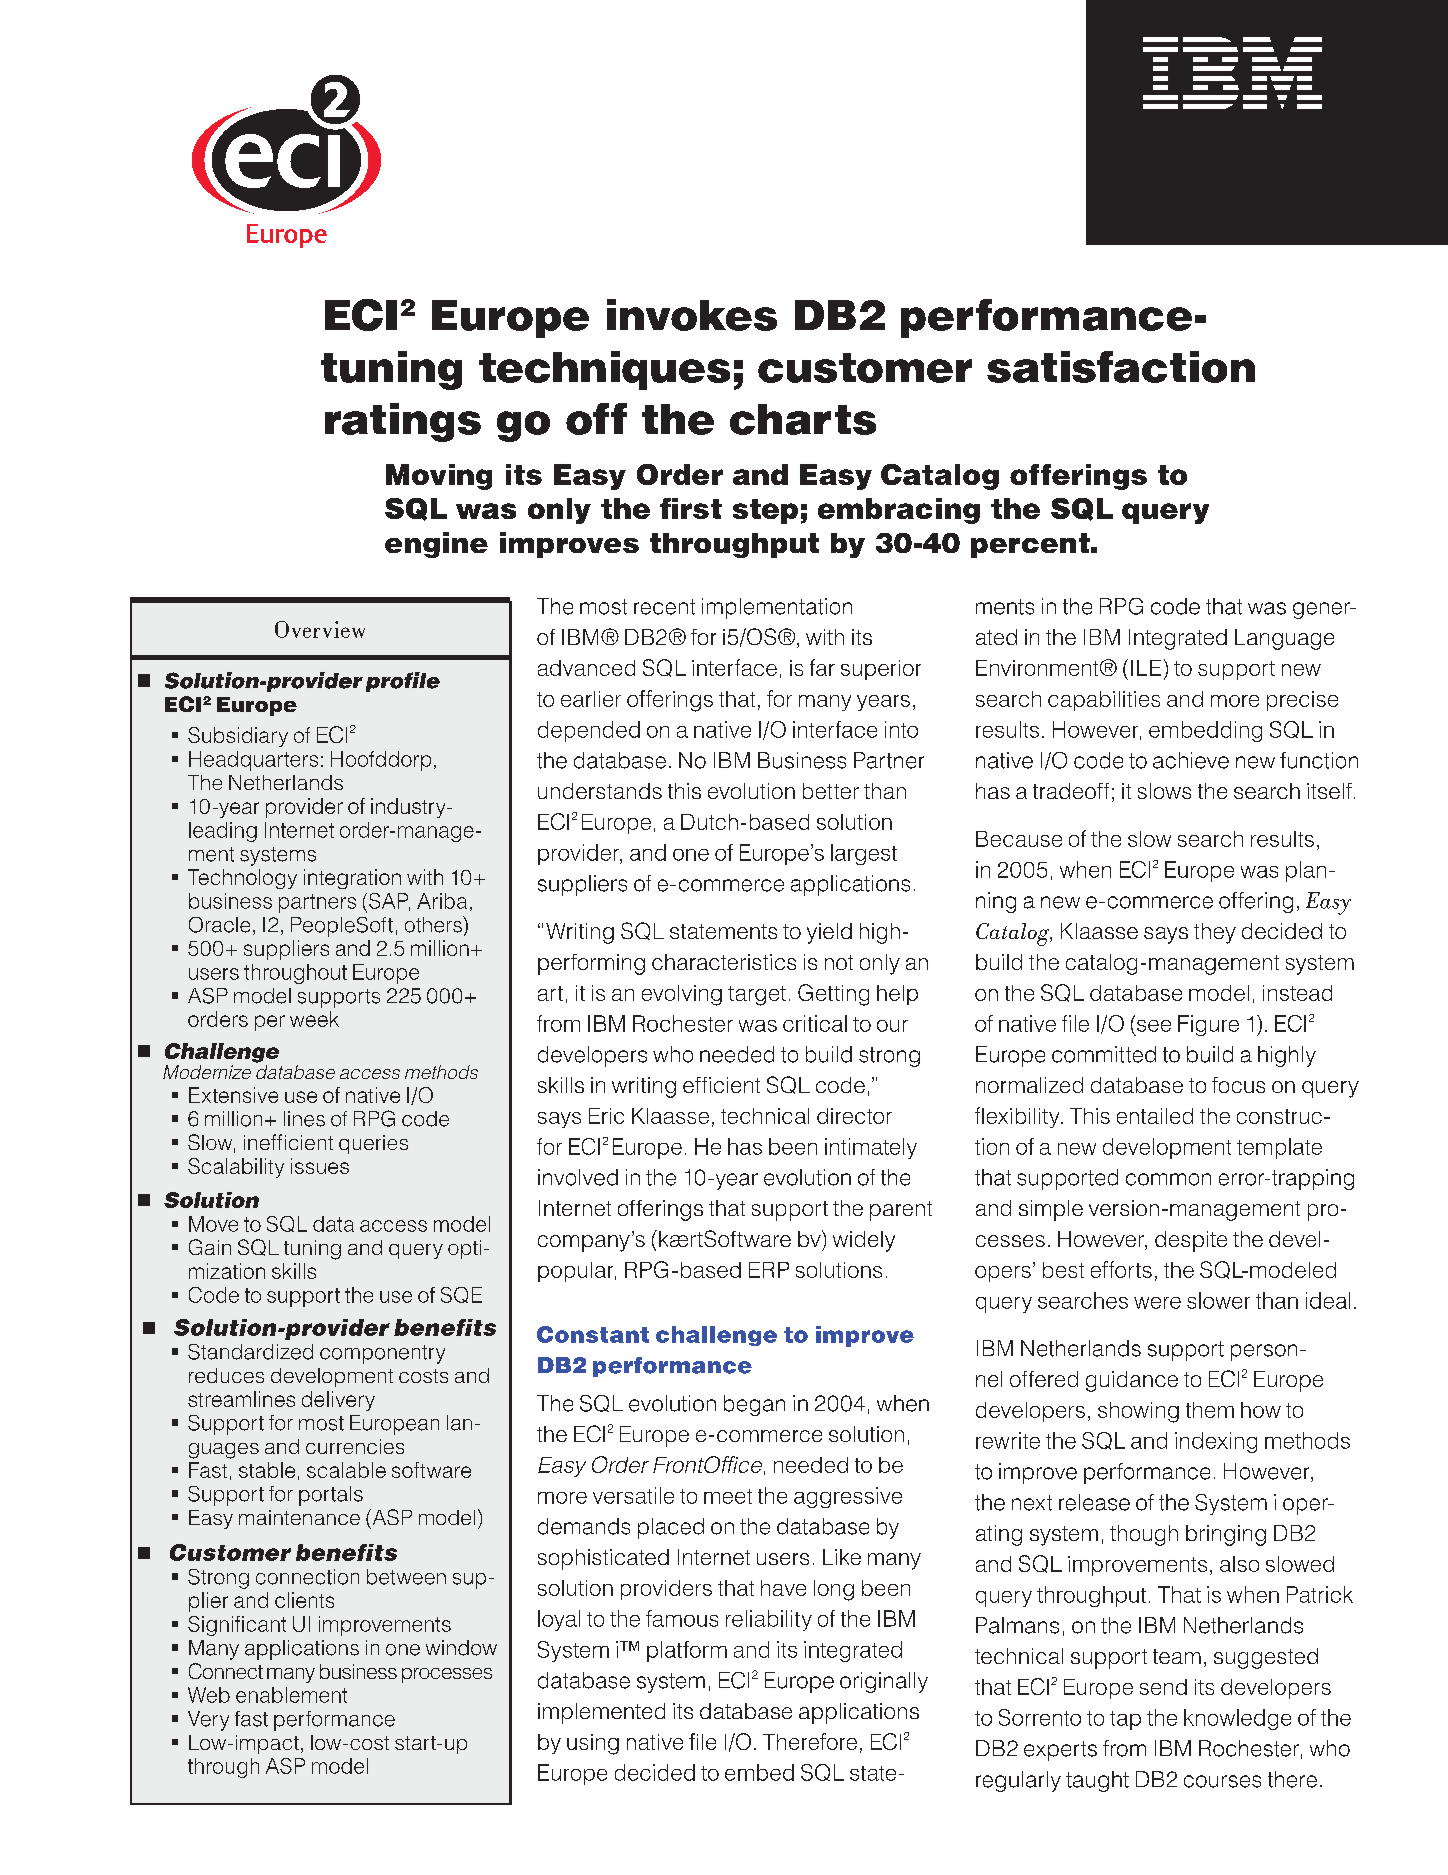 Image resolution: width=1448 pixels, height=1875 pixels. What do you see at coordinates (884, 1682) in the screenshot?
I see `originally` at bounding box center [884, 1682].
